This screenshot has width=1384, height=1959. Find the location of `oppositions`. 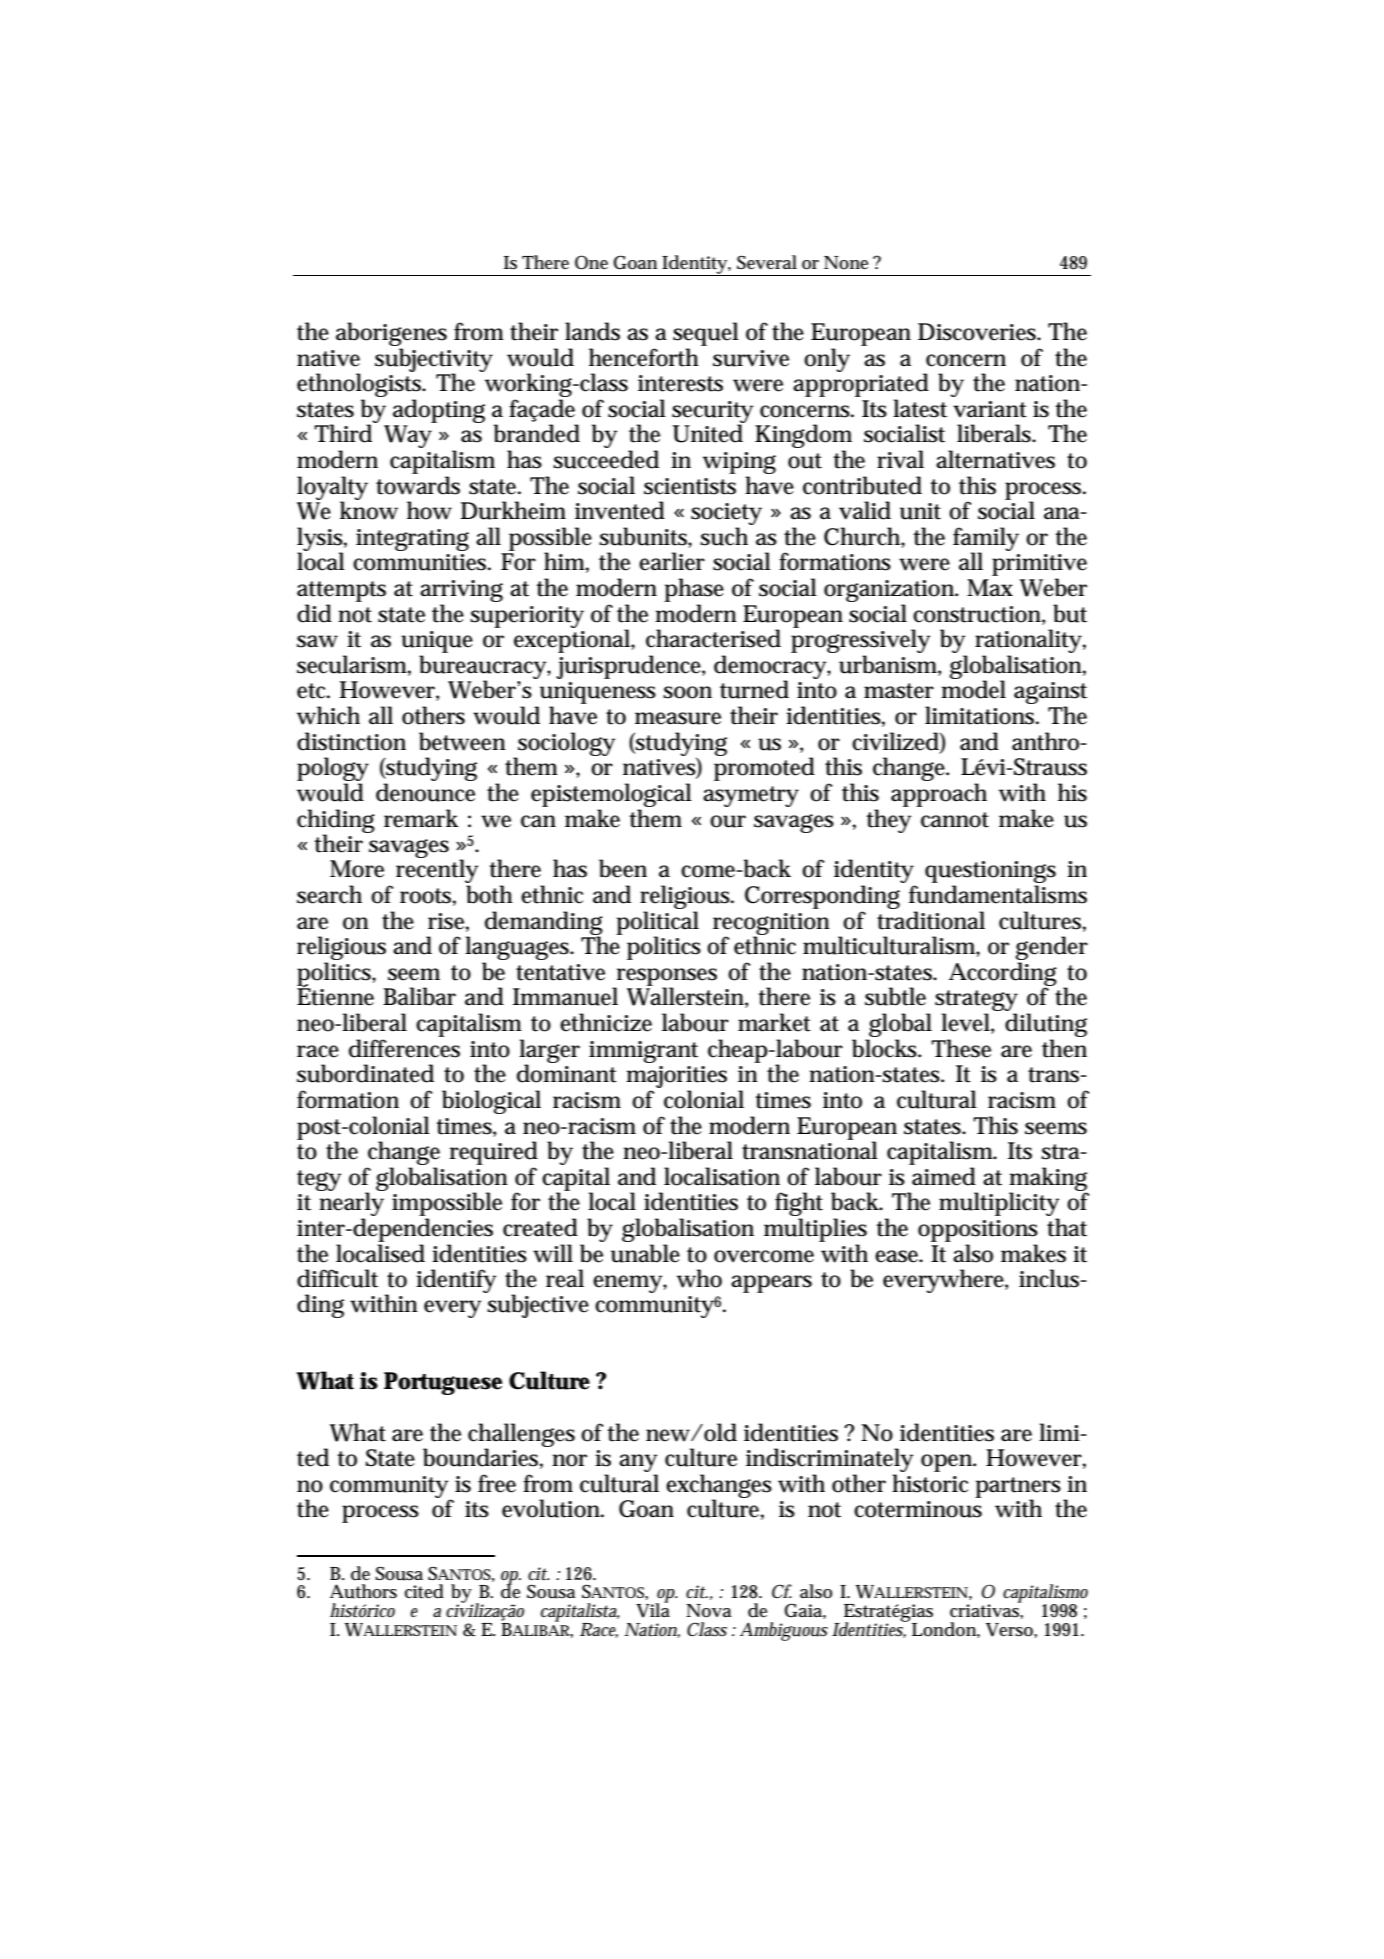

oppositions is located at coordinates (978, 1231).
